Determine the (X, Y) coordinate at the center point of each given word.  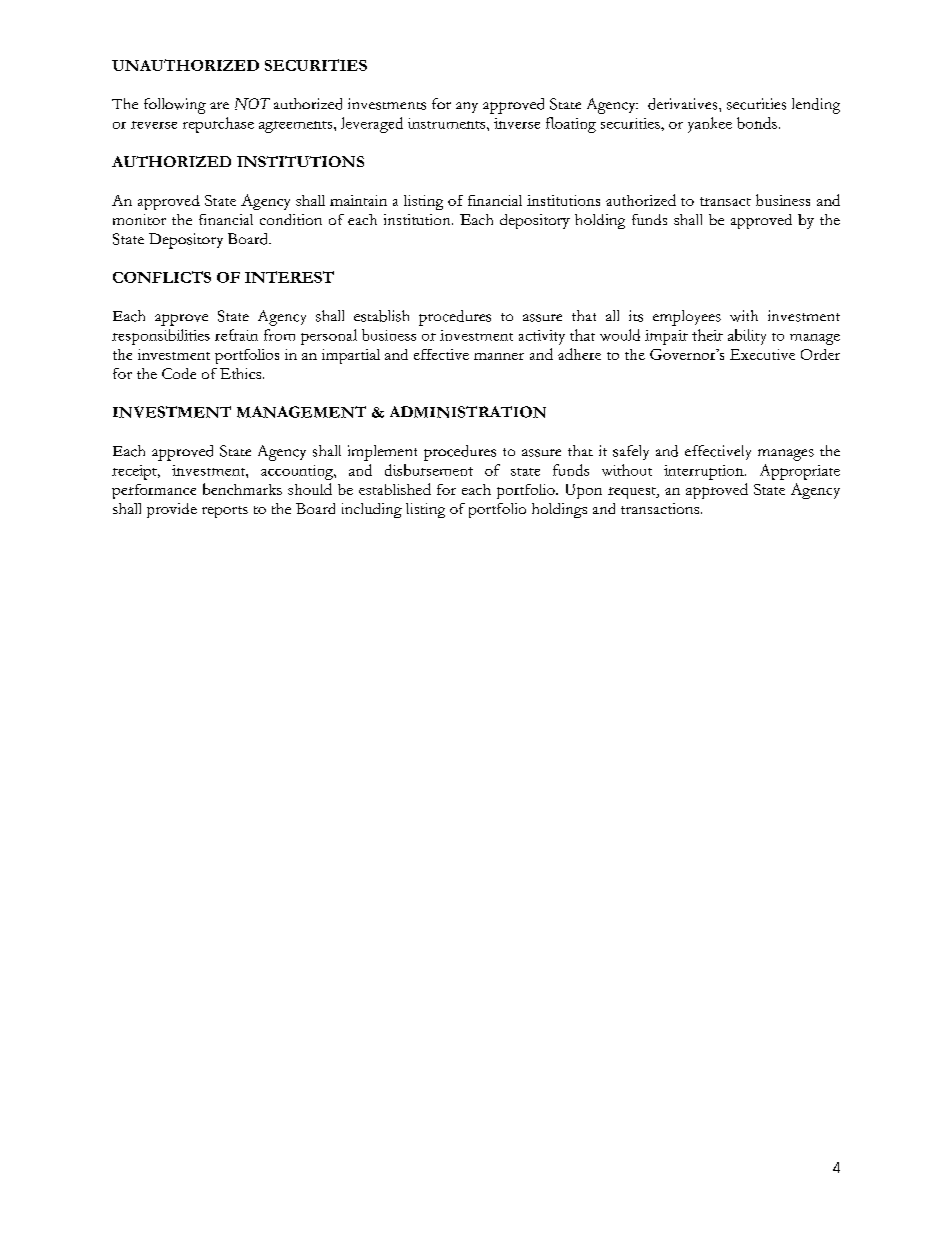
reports (225, 512)
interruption (705, 472)
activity (542, 337)
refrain (236, 335)
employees (687, 318)
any (467, 107)
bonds (757, 123)
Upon (584, 491)
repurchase (218, 125)
